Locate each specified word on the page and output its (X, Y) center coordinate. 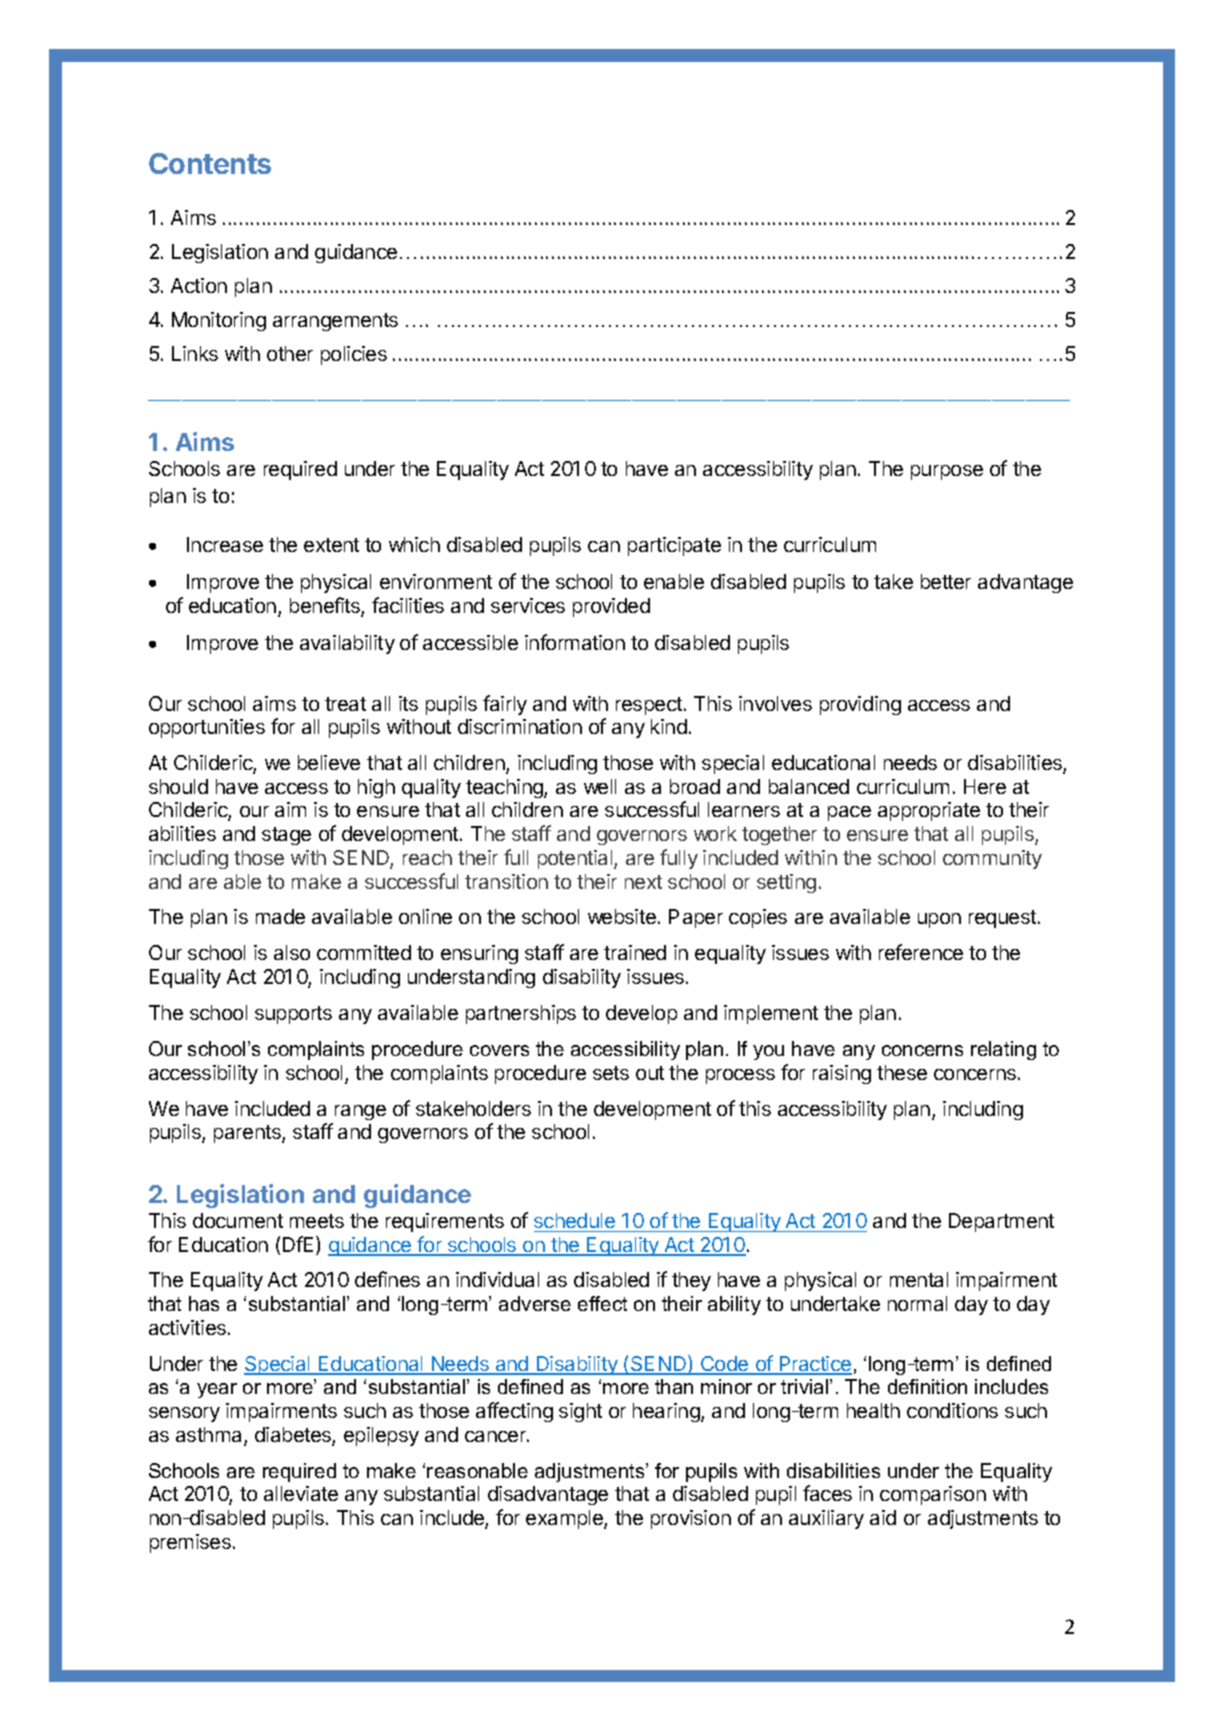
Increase (225, 544)
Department (1001, 1222)
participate (674, 546)
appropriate (929, 811)
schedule (574, 1220)
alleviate (301, 1493)
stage (286, 836)
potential (576, 859)
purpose (947, 472)
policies (354, 355)
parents (248, 1134)
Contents (210, 163)
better (946, 581)
